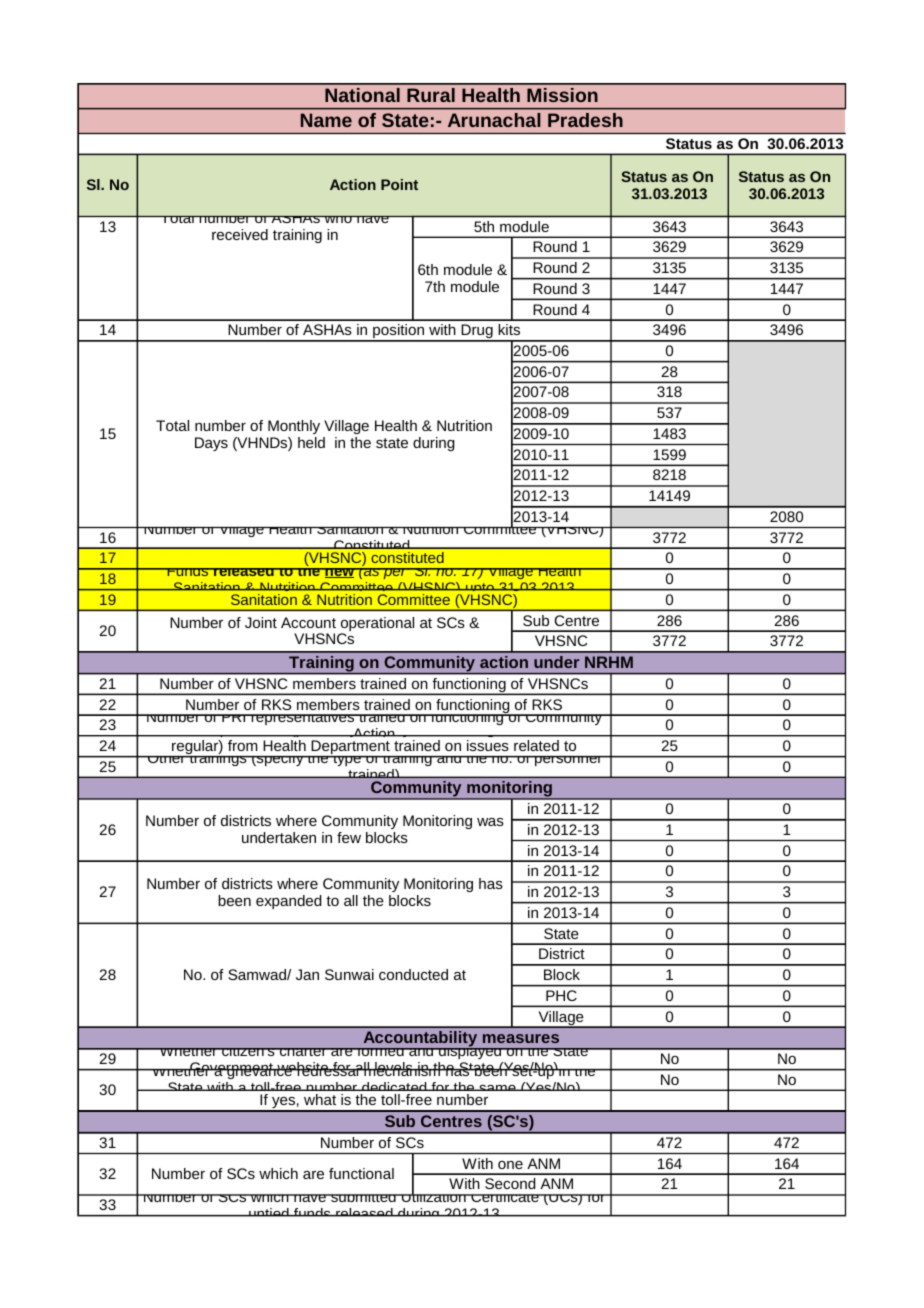 This screenshot has height=1308, width=924. I want to click on Point, so click(399, 184).
